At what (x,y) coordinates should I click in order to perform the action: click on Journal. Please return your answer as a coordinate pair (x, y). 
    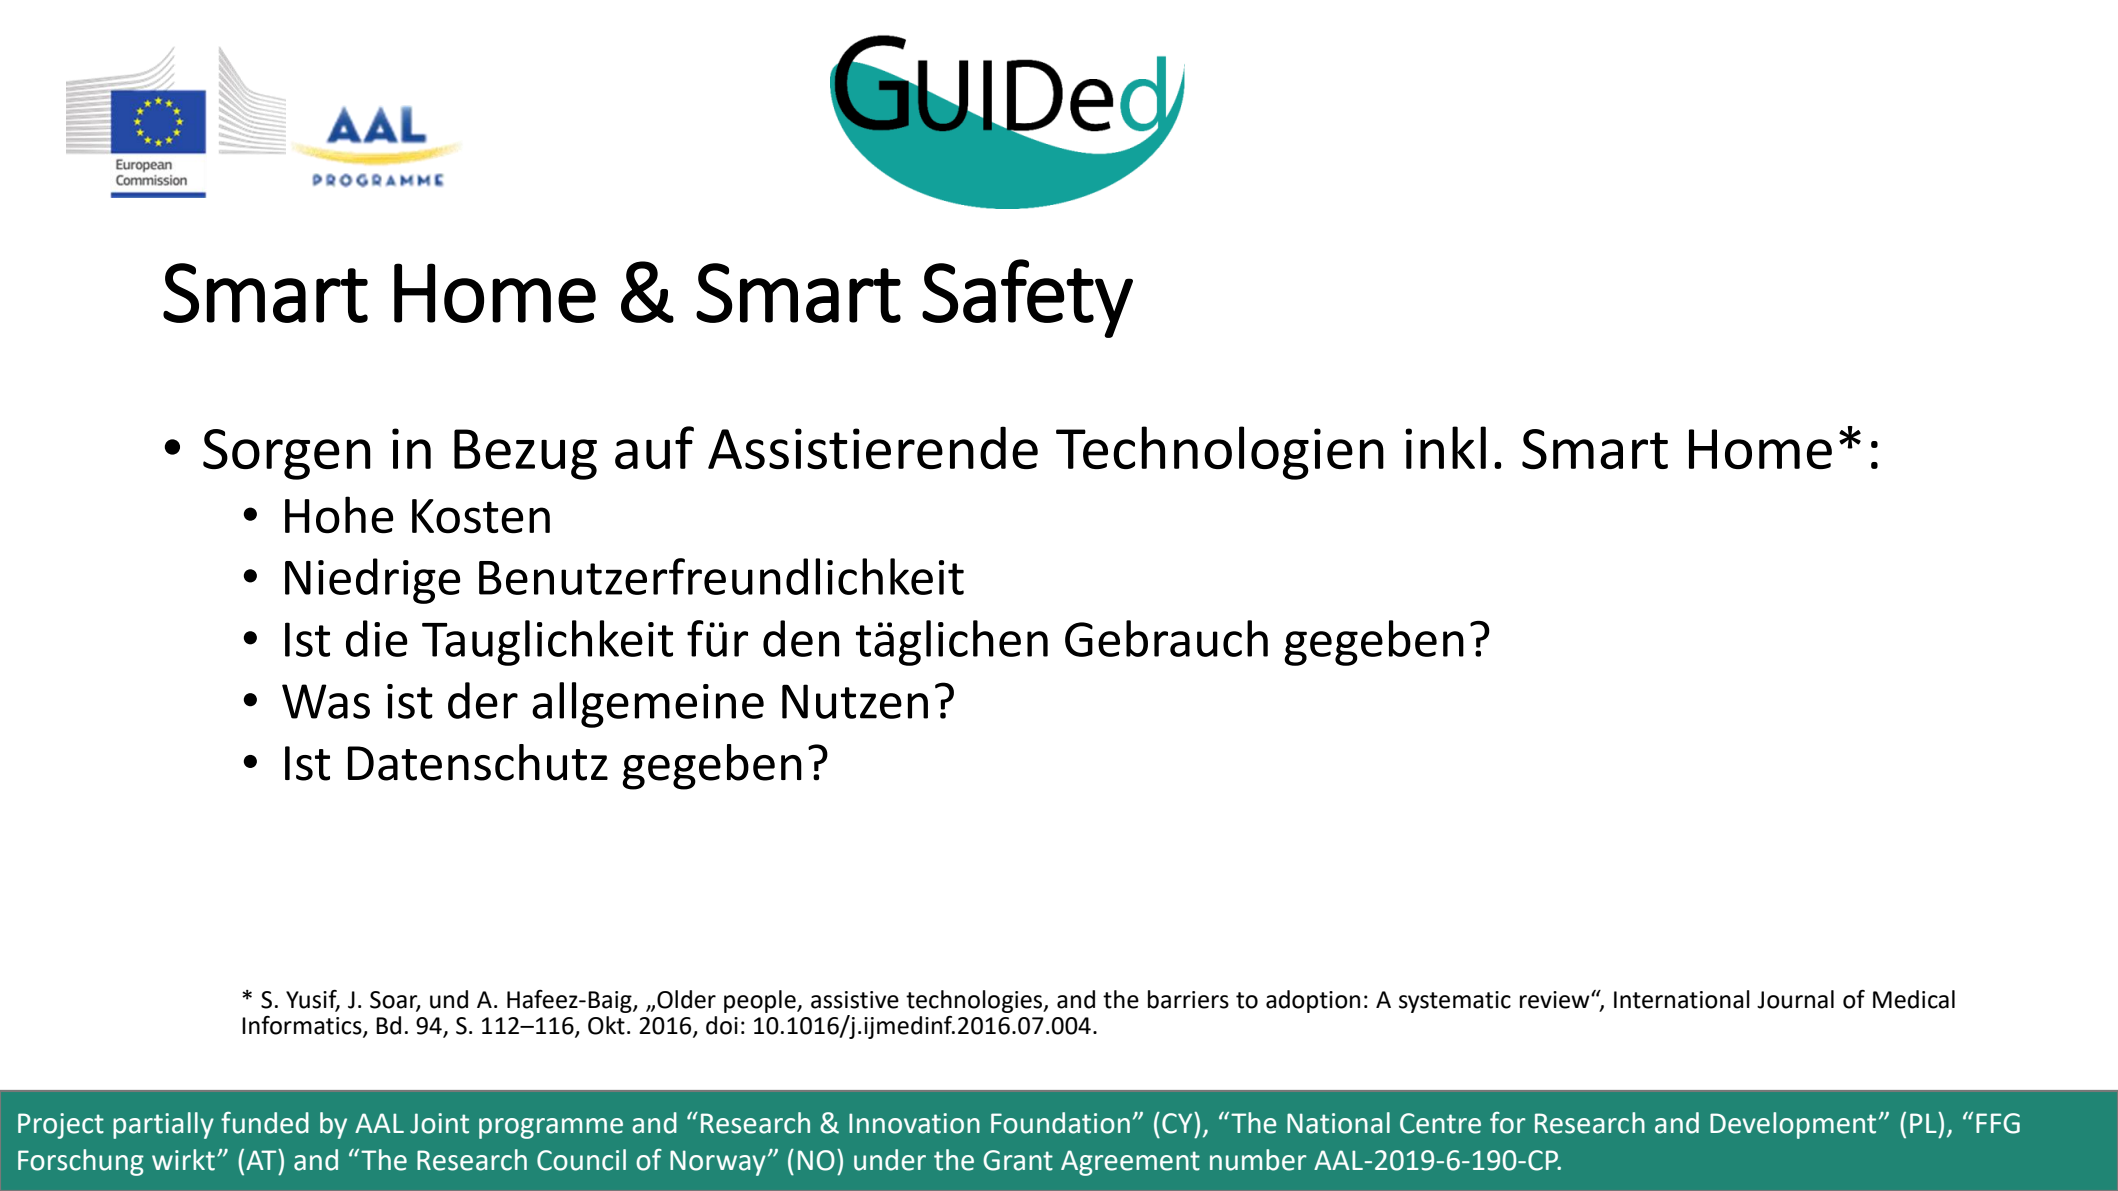
    Looking at the image, I should click on (1795, 999).
